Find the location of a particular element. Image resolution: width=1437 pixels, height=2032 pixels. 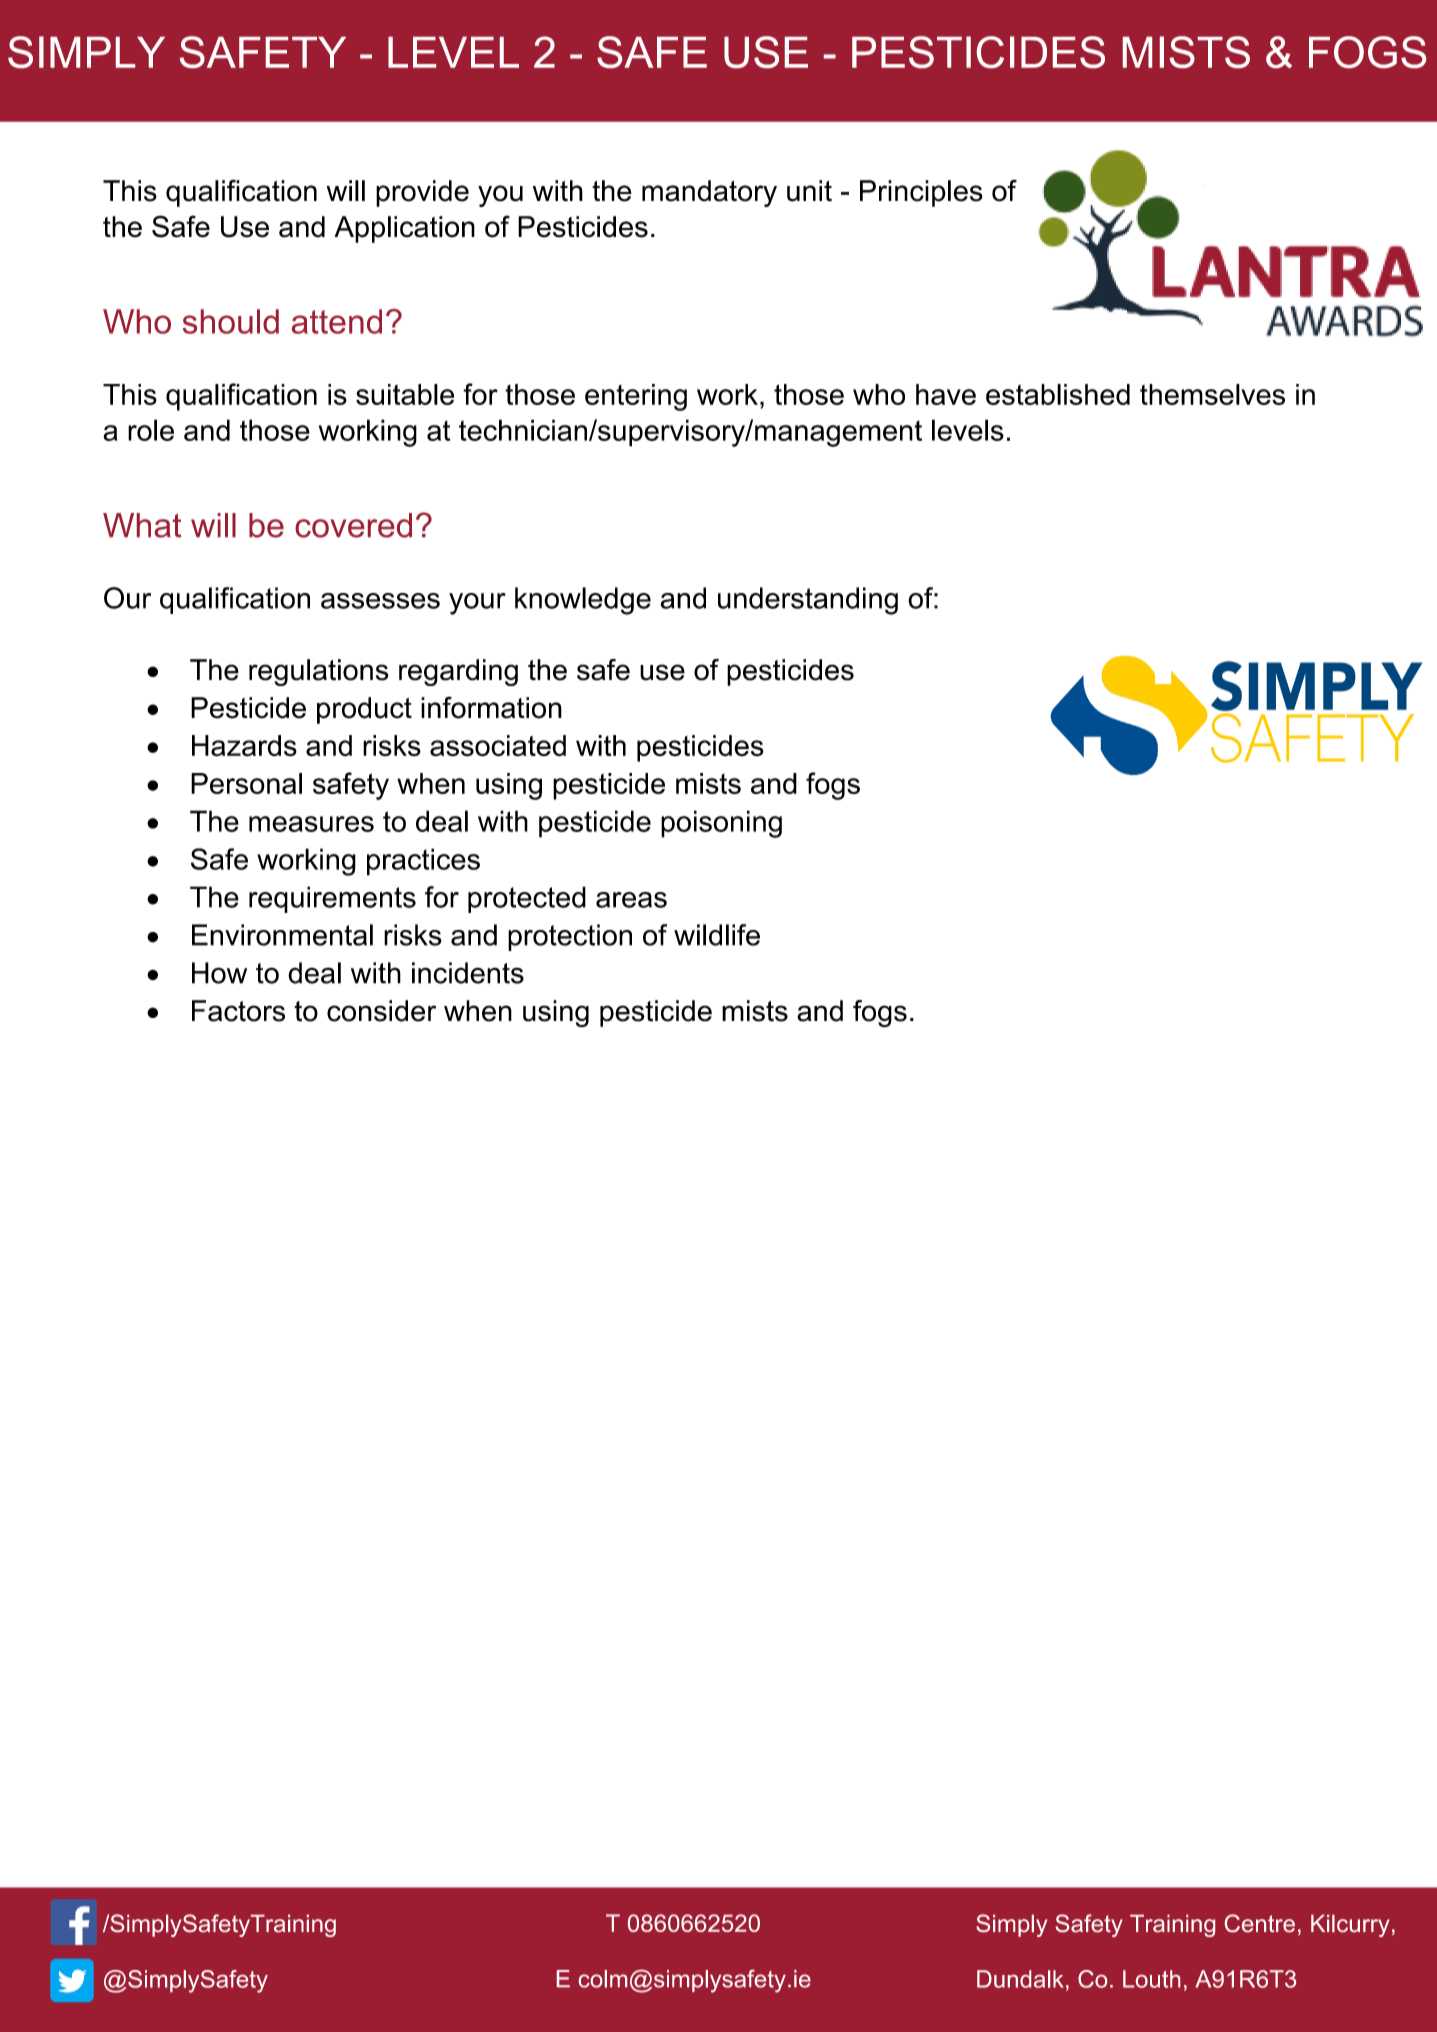

Personal is located at coordinates (246, 783).
